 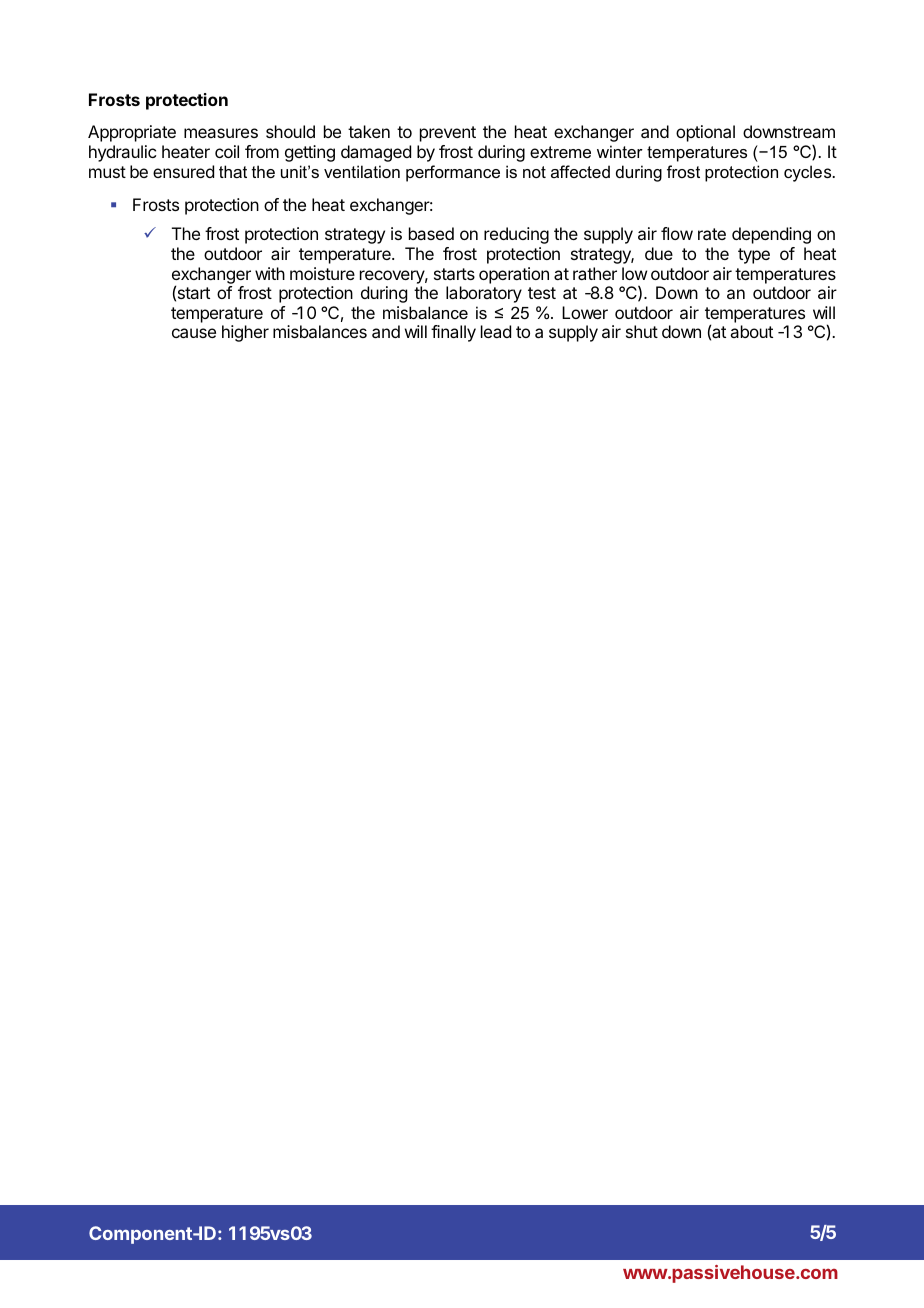 I want to click on performance, so click(x=453, y=173).
